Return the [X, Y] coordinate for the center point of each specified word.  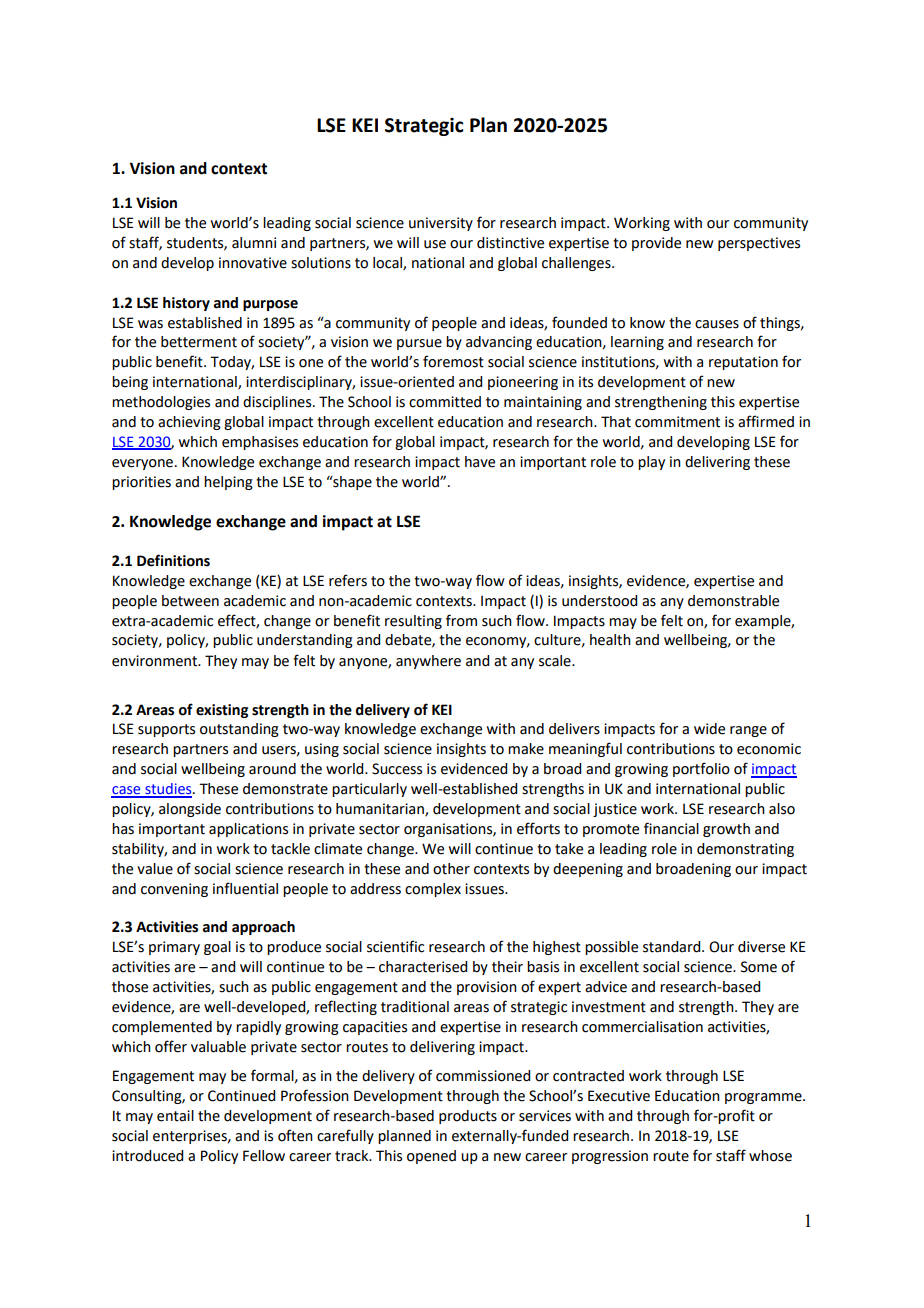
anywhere [428, 662]
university [441, 224]
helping [228, 483]
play [651, 463]
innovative [253, 263]
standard [673, 947]
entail [175, 1116]
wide [709, 729]
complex [433, 890]
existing [222, 711]
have [480, 462]
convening [174, 890]
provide [656, 244]
